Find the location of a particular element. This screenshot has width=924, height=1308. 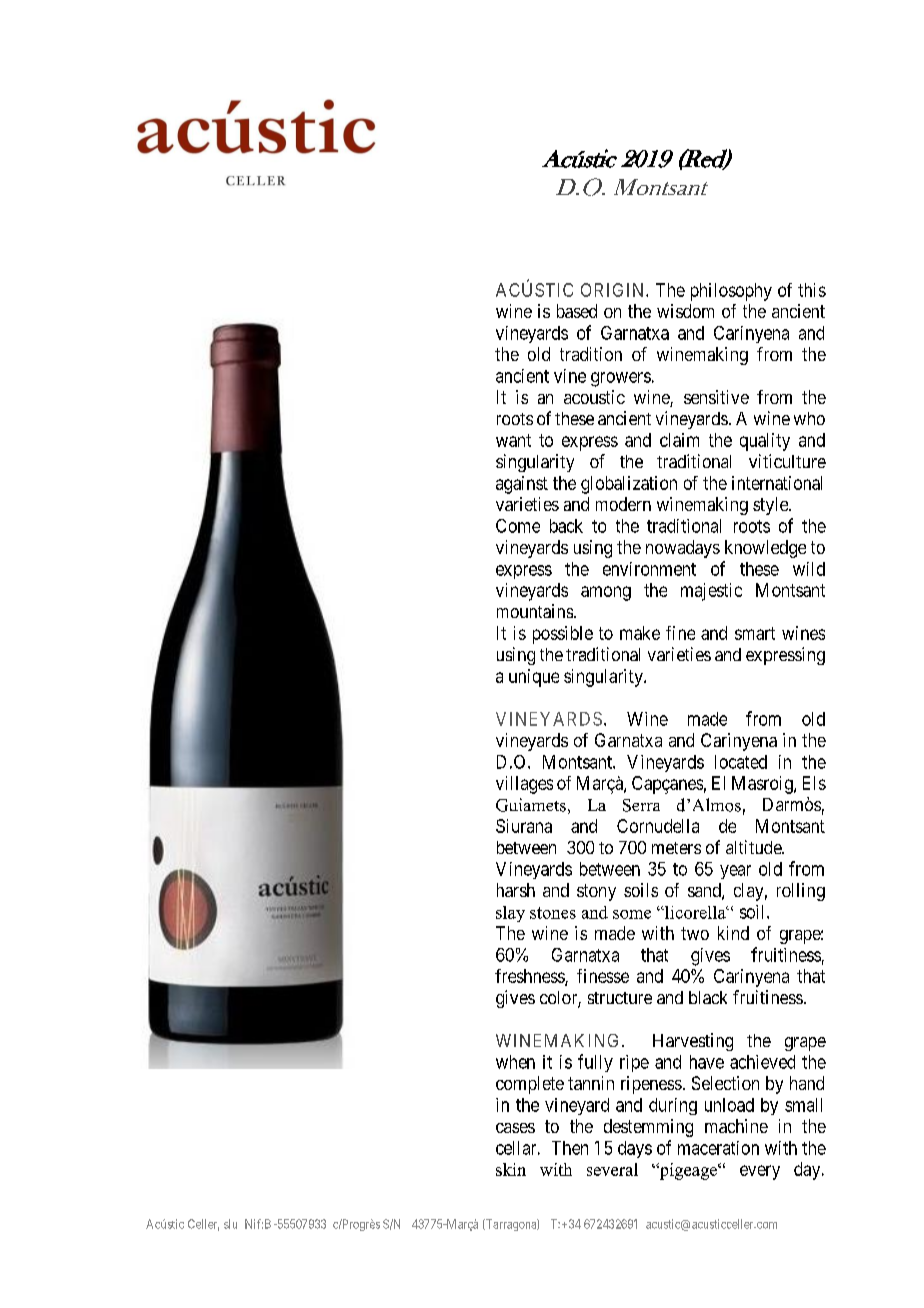

black is located at coordinates (708, 997).
